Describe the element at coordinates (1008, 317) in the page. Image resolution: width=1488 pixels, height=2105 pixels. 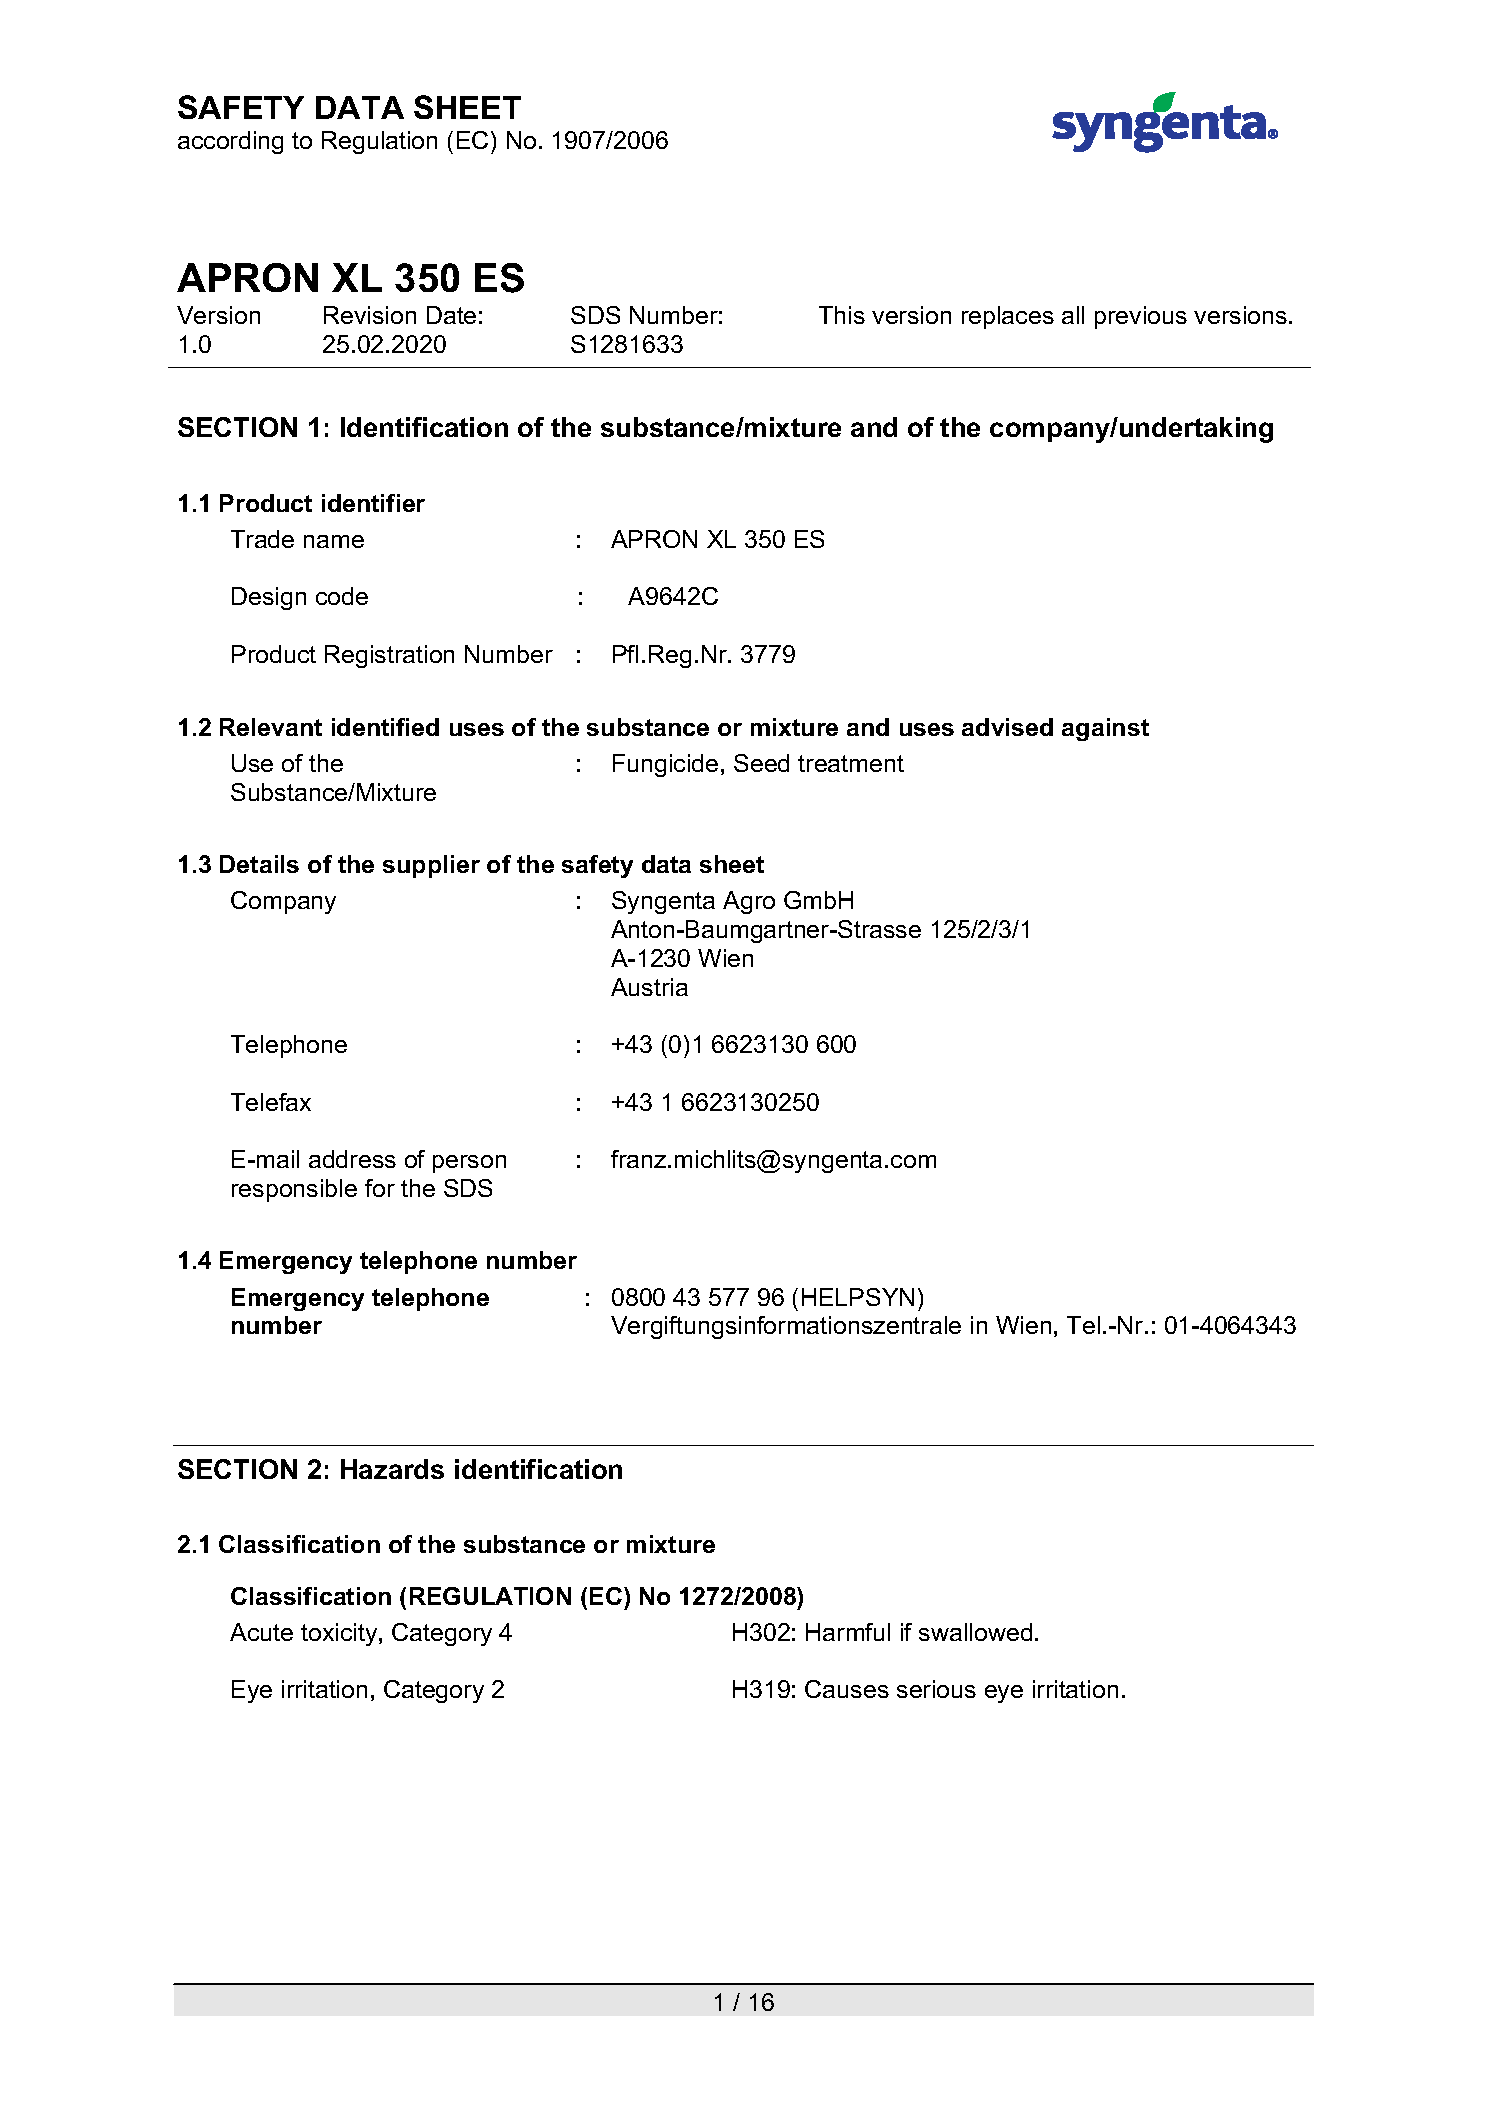
I see `replaces` at that location.
